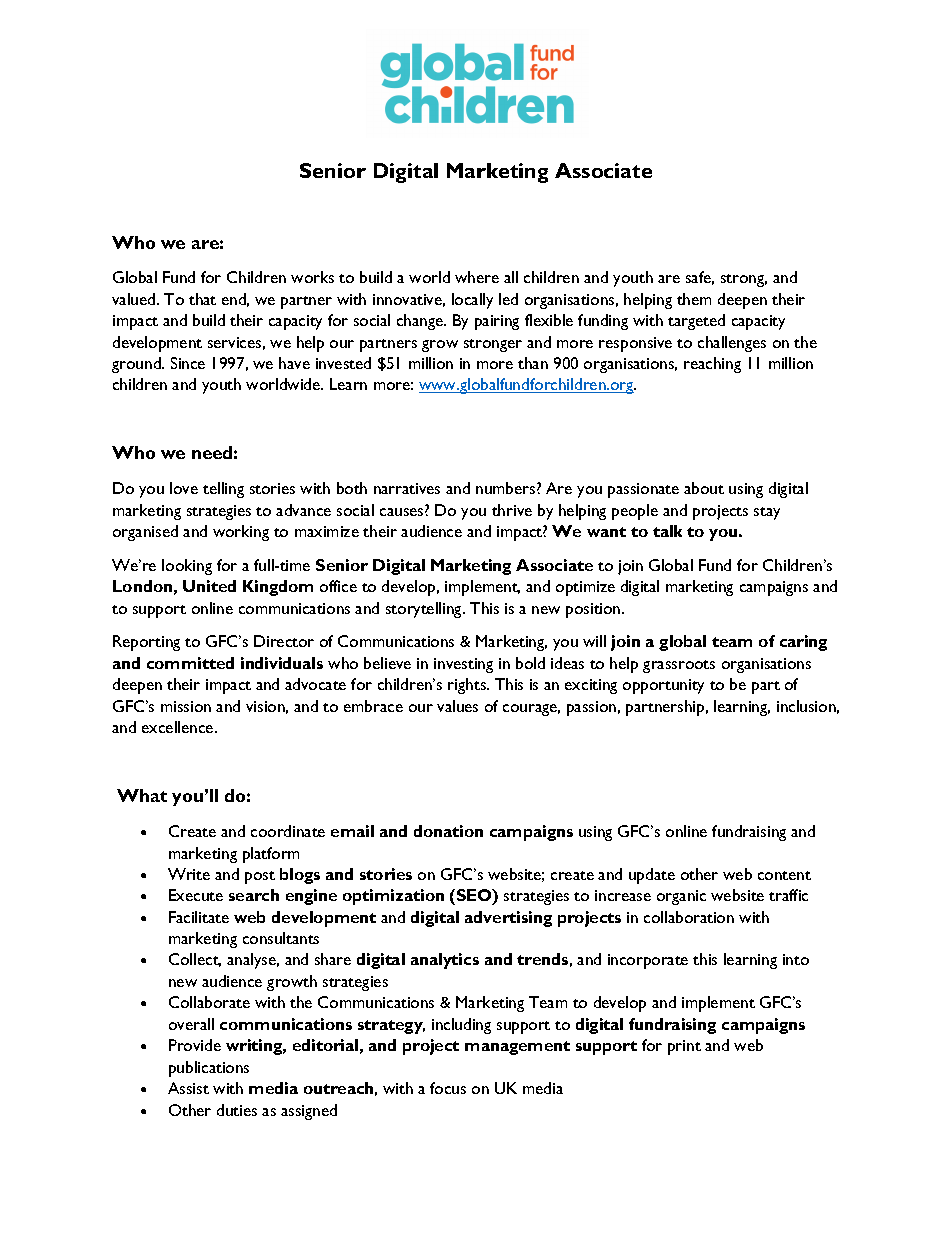 Image resolution: width=952 pixels, height=1233 pixels. Describe the element at coordinates (202, 299) in the screenshot. I see `that` at that location.
